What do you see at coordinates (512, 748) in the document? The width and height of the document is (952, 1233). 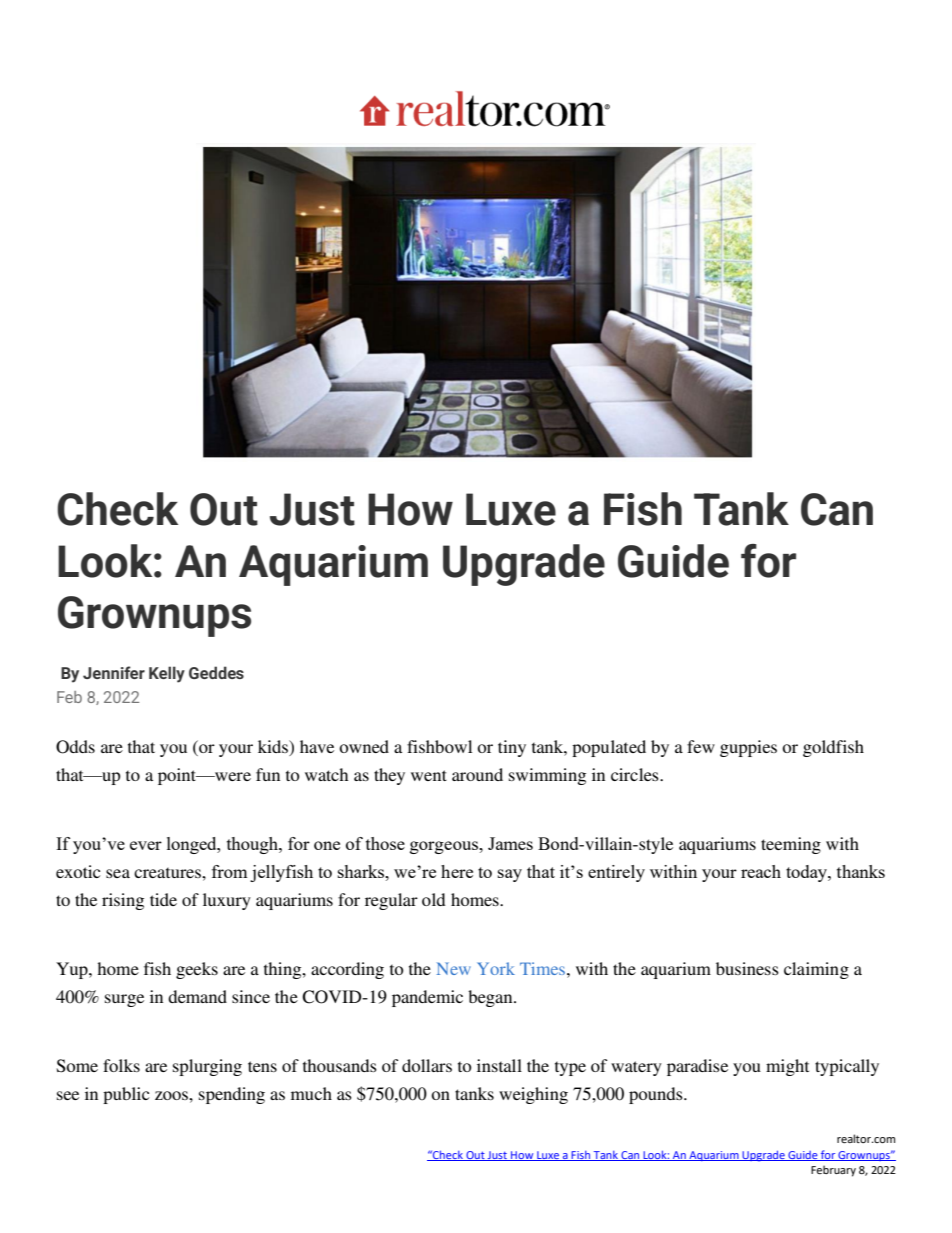 I see `tiny` at bounding box center [512, 748].
